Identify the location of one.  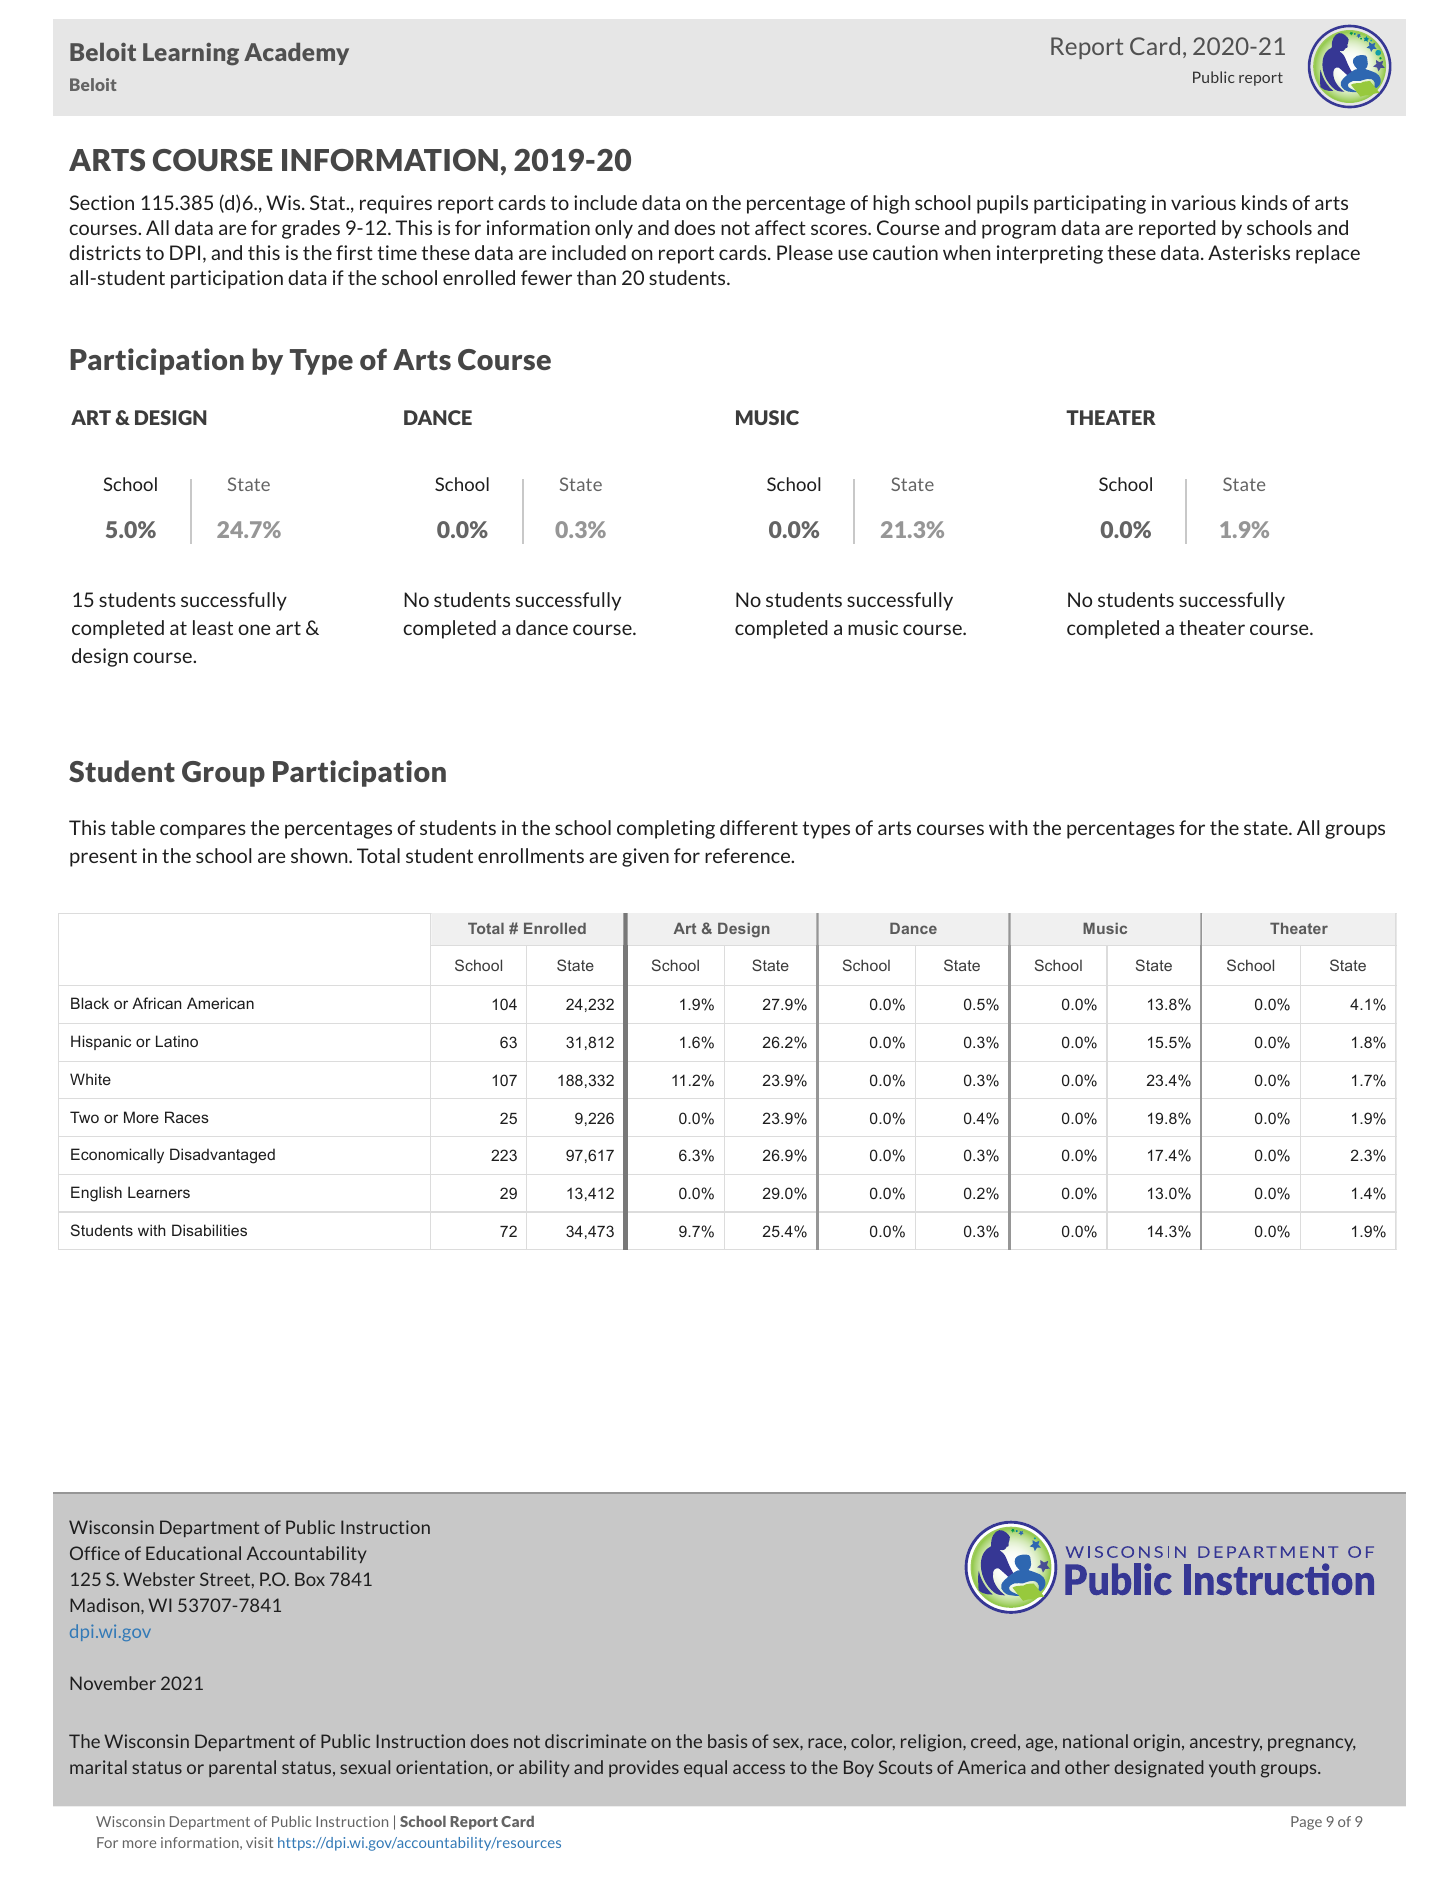
(254, 629).
